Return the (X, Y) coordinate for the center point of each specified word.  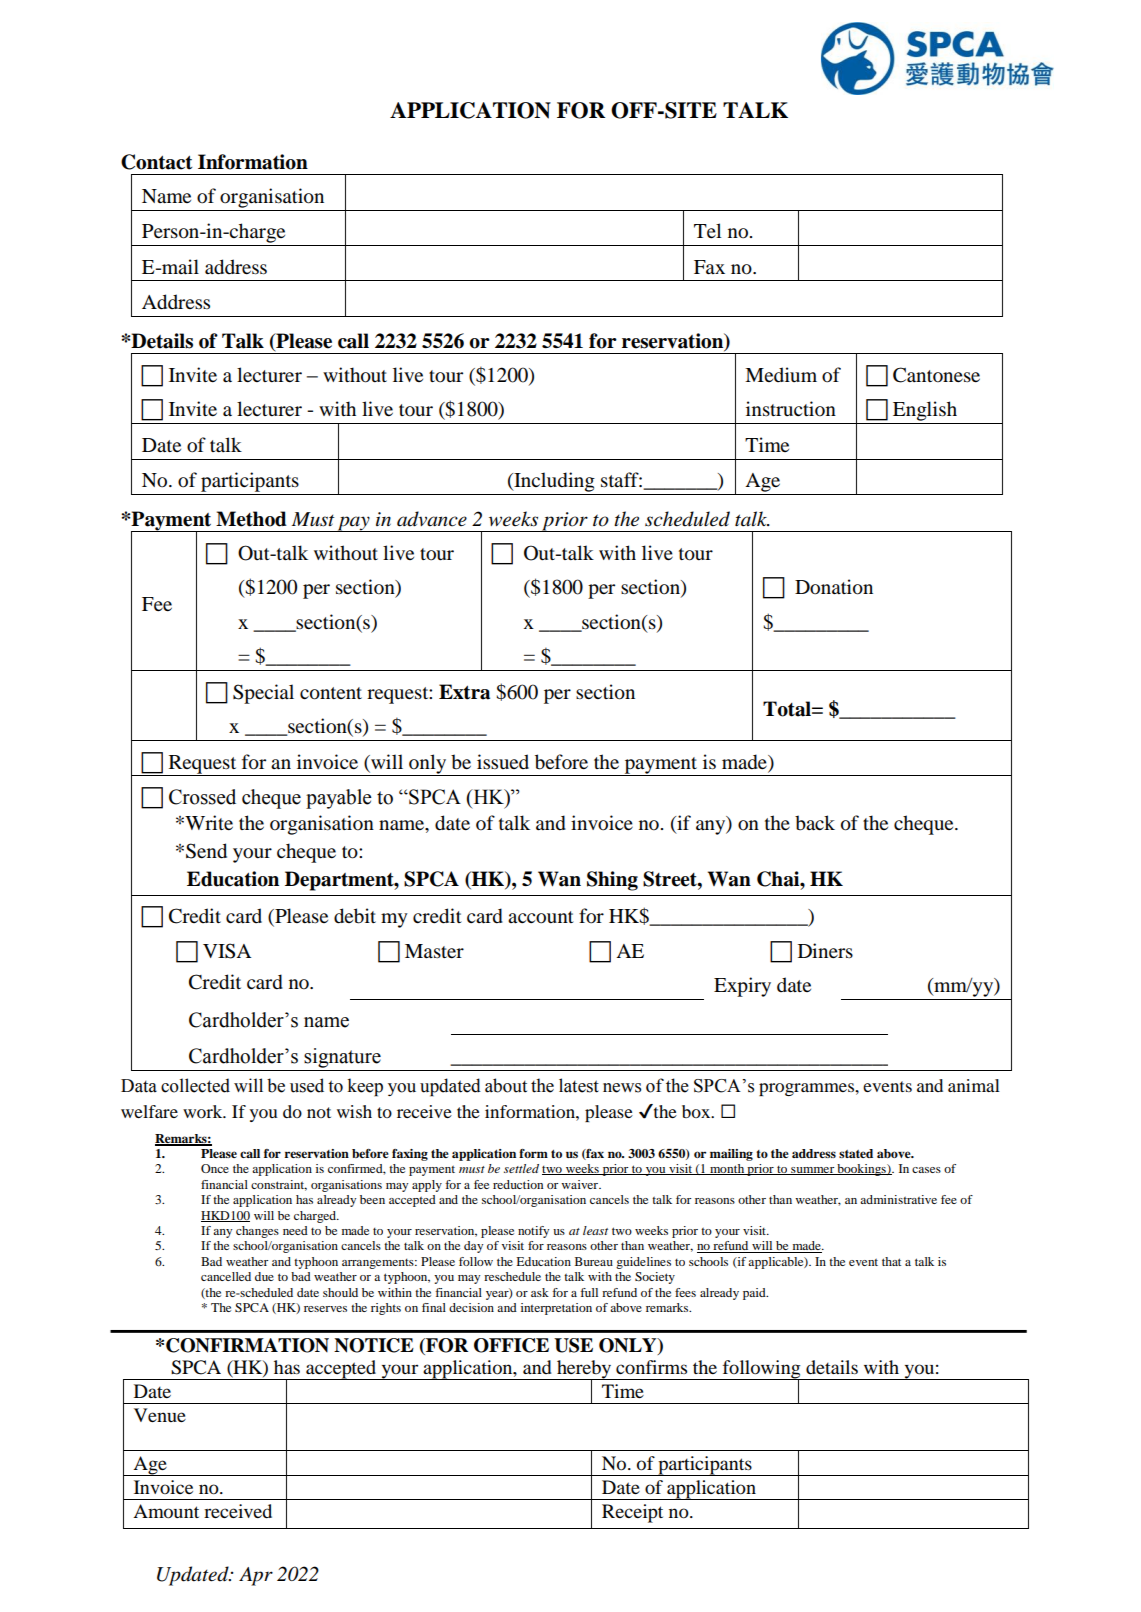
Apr (256, 1576)
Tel (707, 230)
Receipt (632, 1513)
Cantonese (936, 375)
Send (206, 851)
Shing (612, 881)
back (815, 823)
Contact (156, 162)
